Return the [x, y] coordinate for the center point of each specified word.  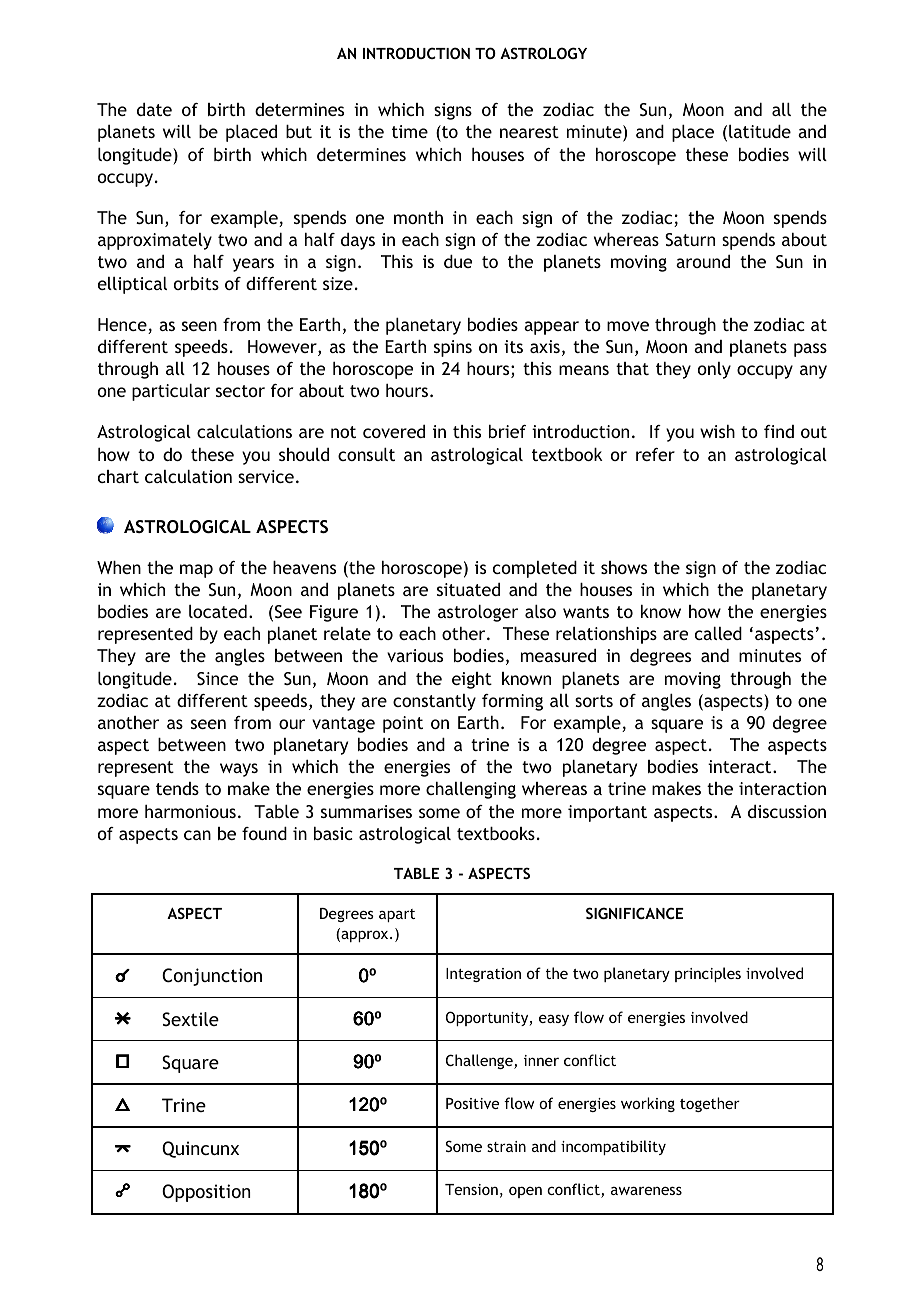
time [410, 131]
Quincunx [200, 1149]
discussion [787, 811]
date [154, 109]
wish [717, 431]
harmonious [190, 811]
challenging [471, 790]
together [710, 1104]
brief [507, 431]
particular [171, 392]
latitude [760, 131]
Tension [471, 1189]
